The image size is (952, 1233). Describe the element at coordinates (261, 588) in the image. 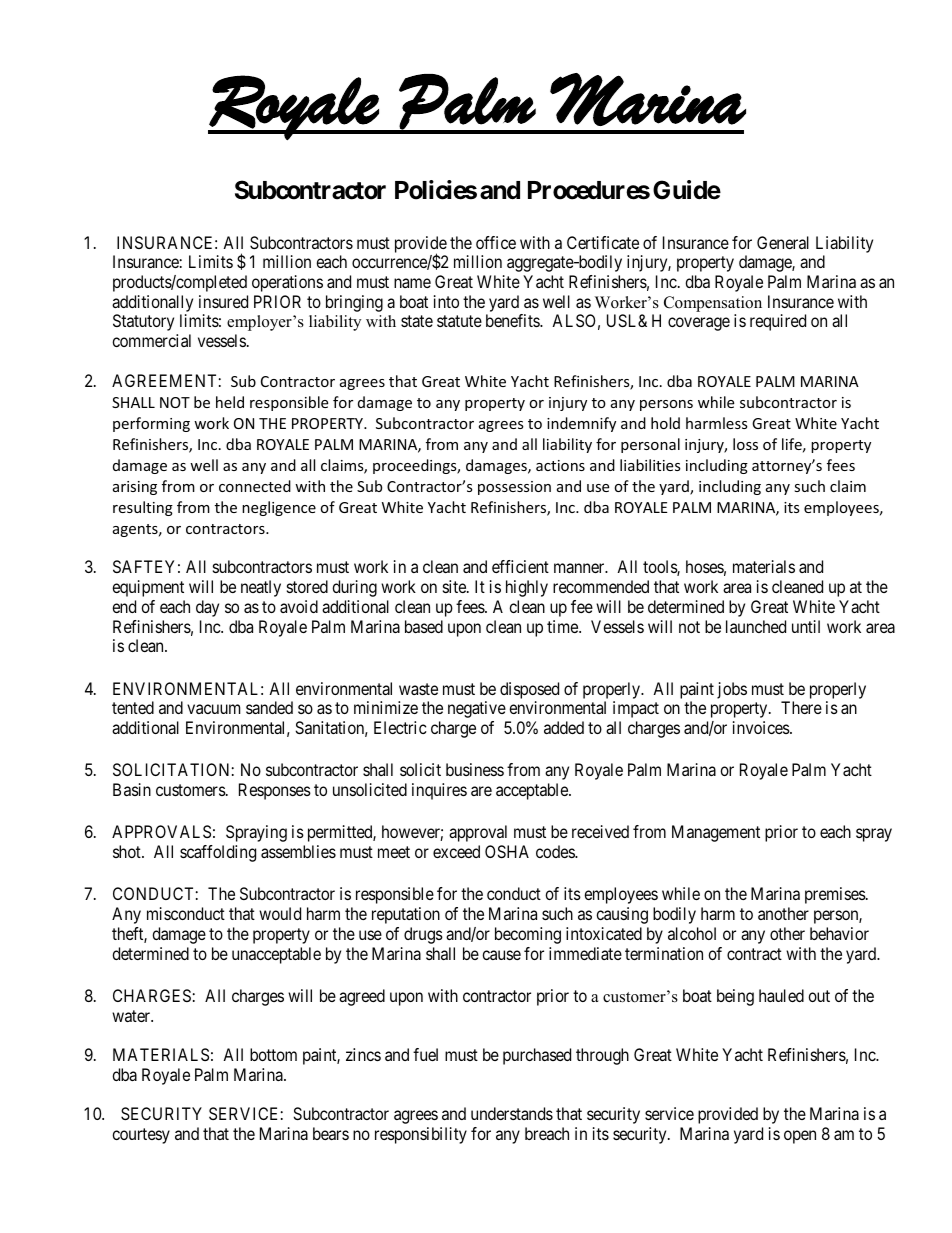

I see `neatly` at that location.
